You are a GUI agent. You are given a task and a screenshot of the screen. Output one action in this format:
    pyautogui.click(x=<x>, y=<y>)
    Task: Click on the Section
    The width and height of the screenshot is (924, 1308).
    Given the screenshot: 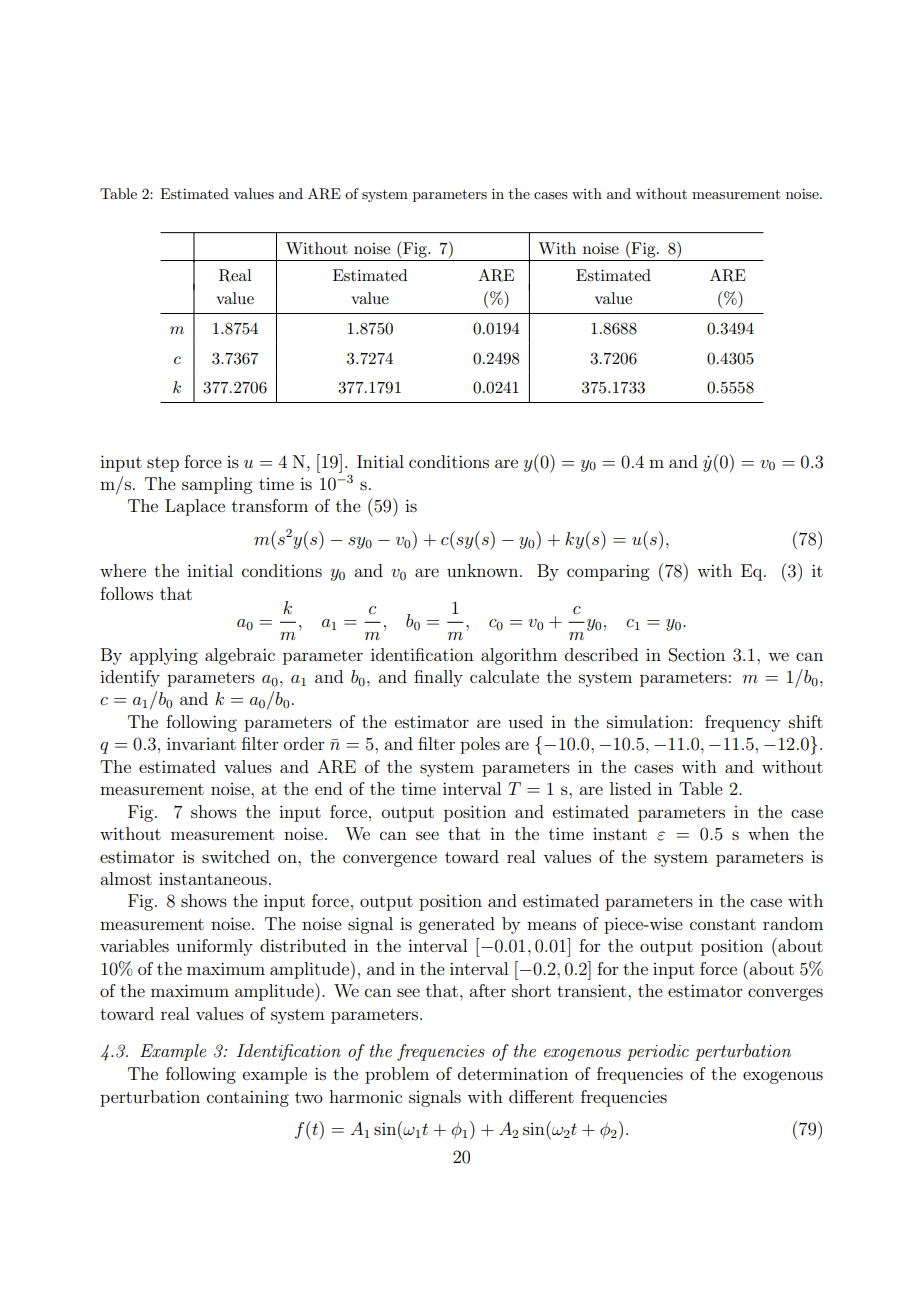 What is the action you would take?
    pyautogui.click(x=697, y=655)
